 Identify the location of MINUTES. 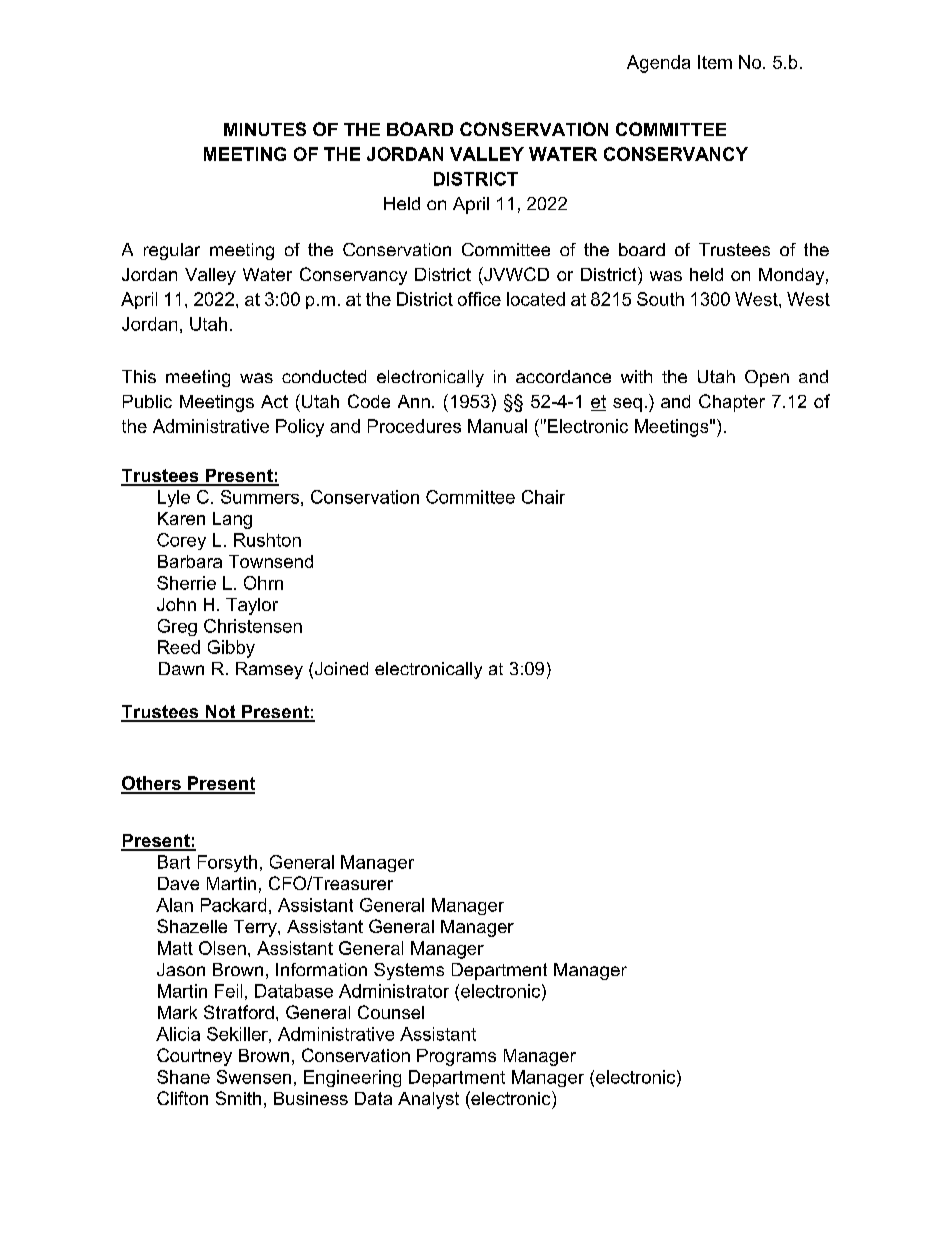
(265, 129).
